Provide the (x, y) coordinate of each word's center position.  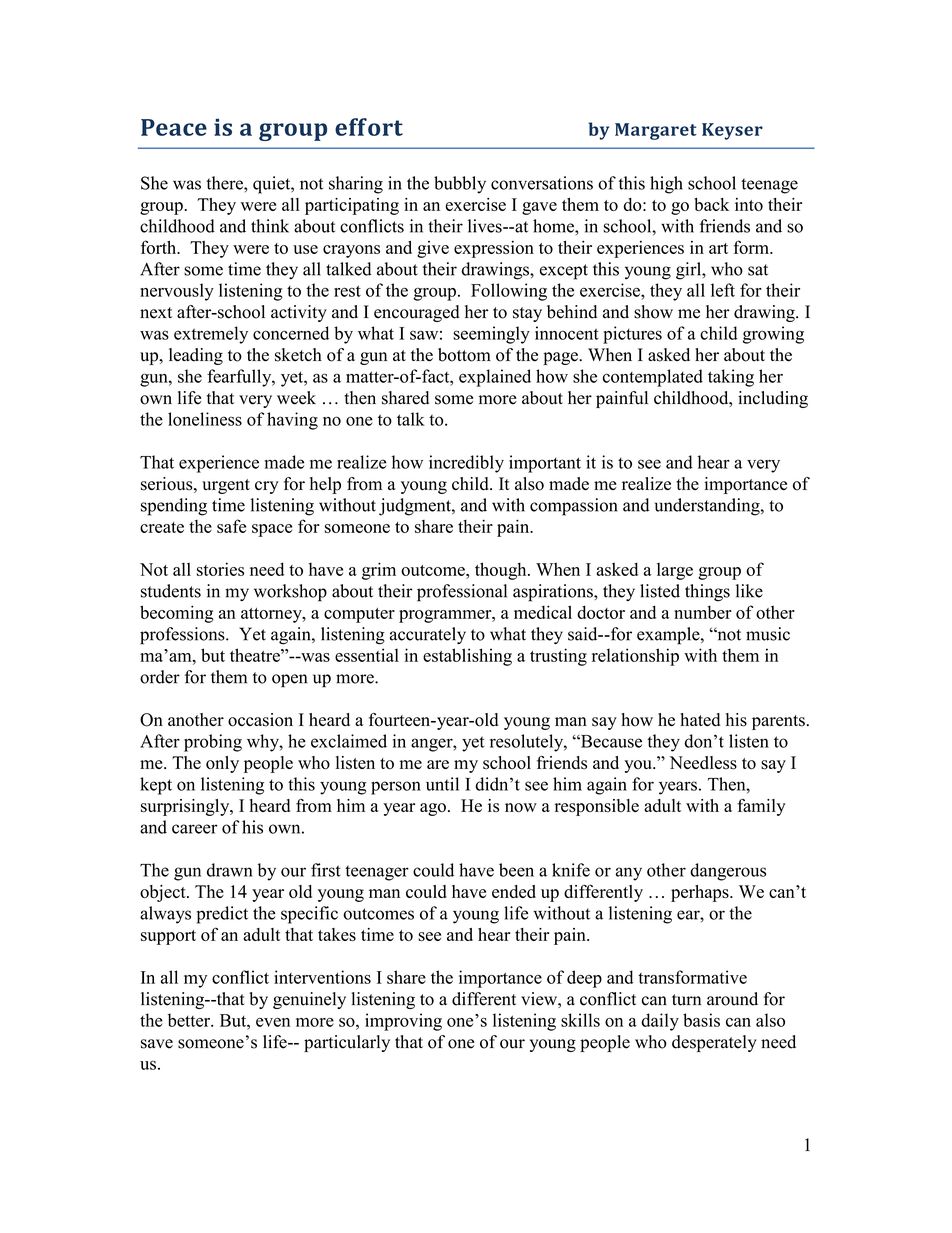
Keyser (732, 131)
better (190, 1020)
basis (701, 1020)
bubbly (460, 185)
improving (403, 1022)
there (225, 183)
